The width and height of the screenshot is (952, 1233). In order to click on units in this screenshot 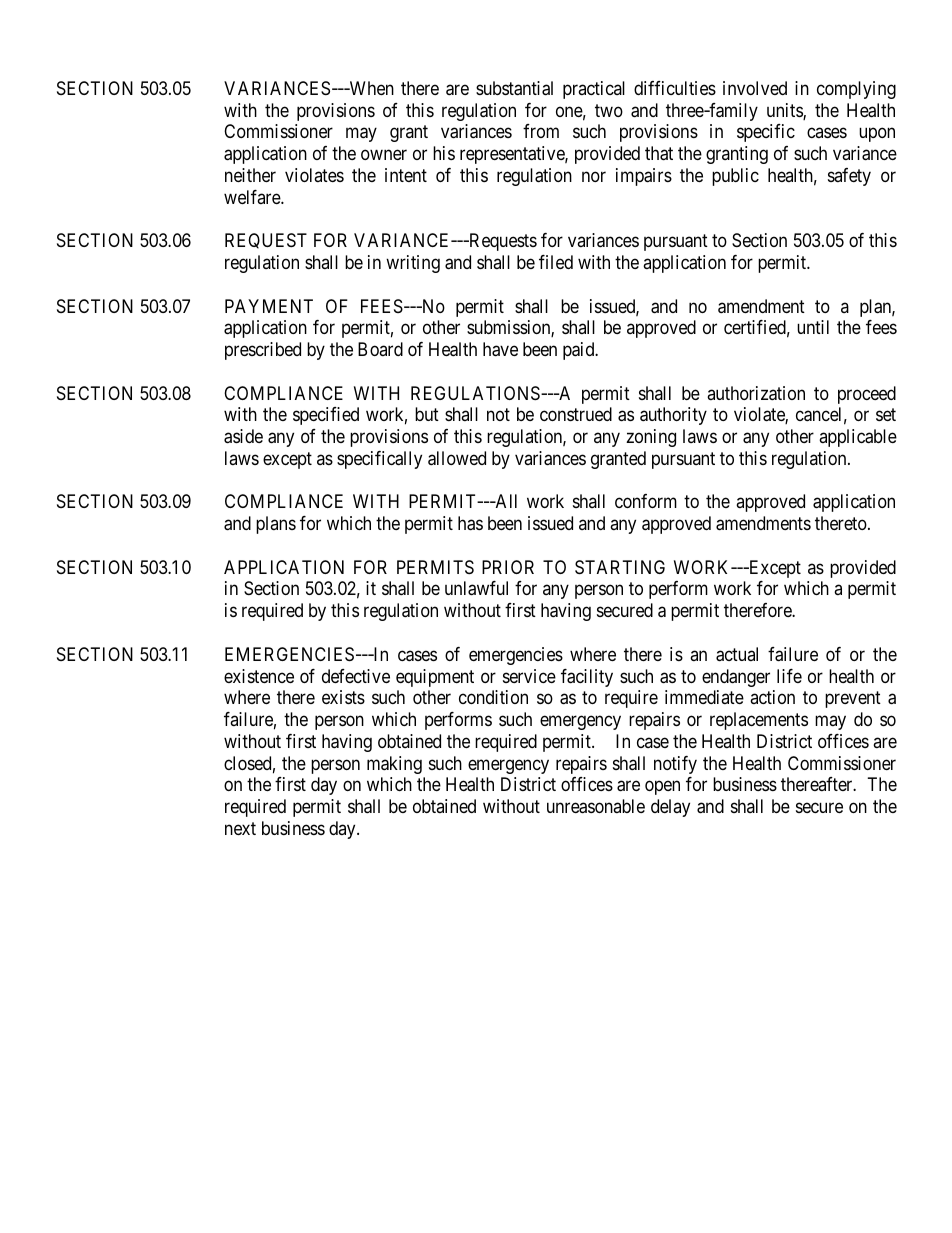, I will do `click(785, 111)`.
